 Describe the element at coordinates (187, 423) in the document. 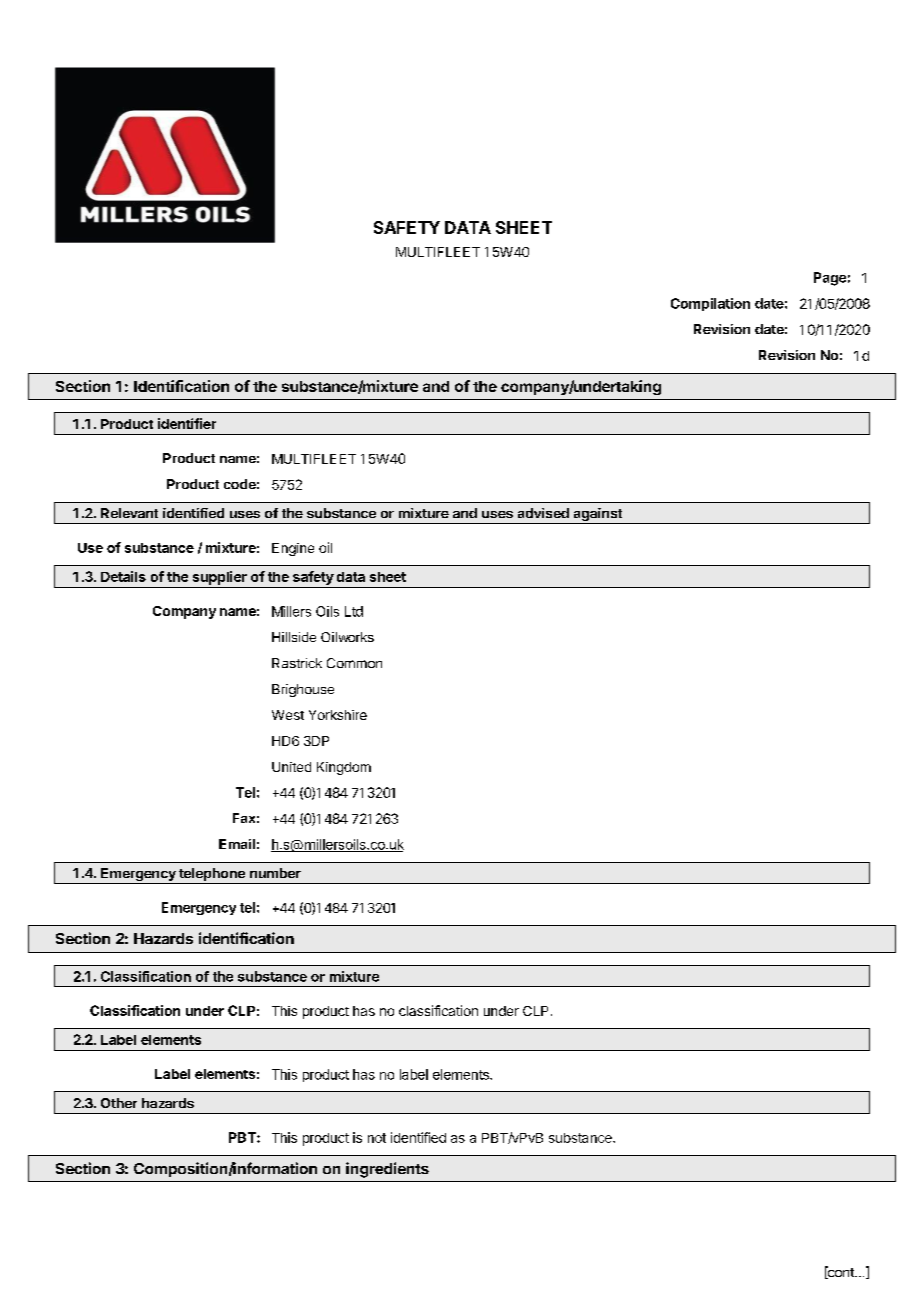

I see `identifier` at that location.
